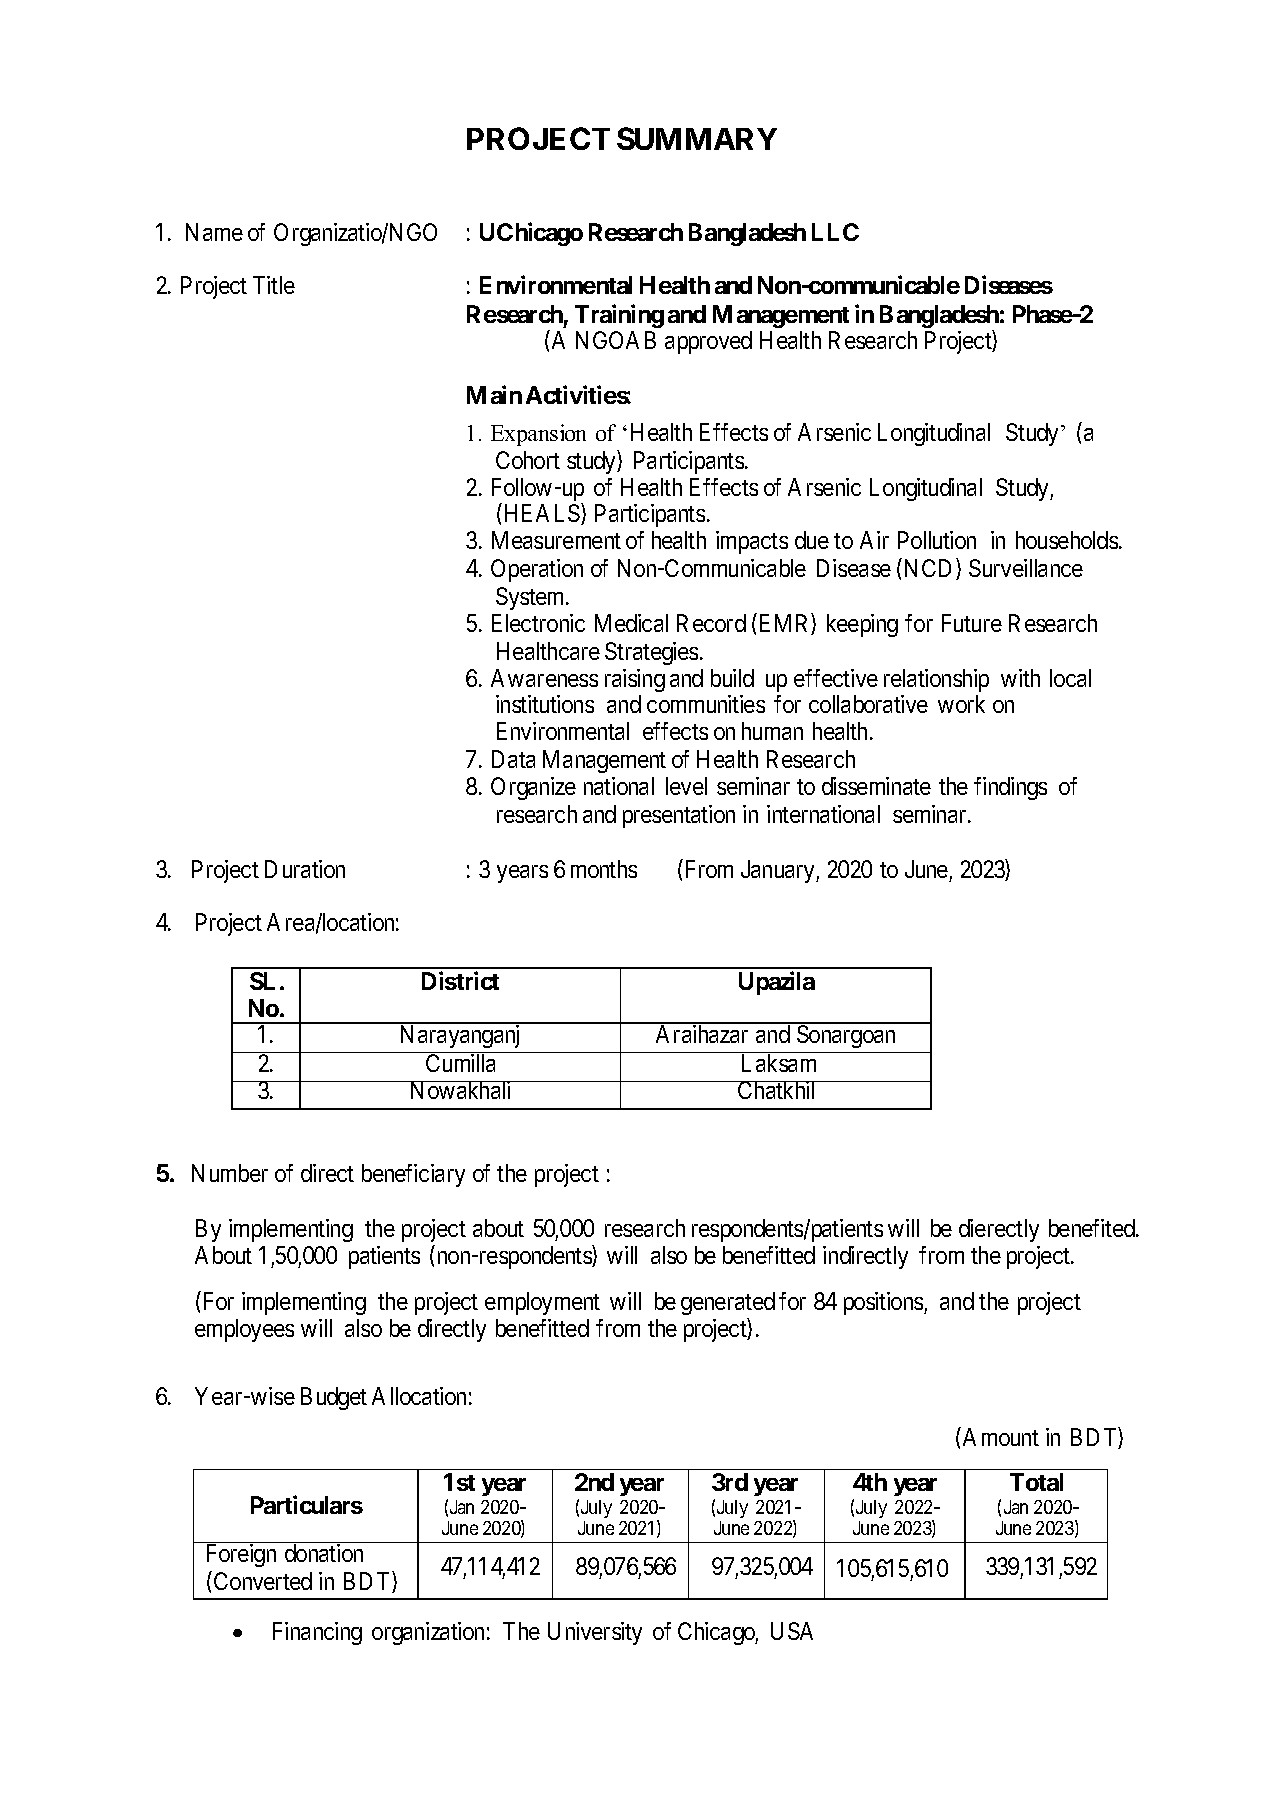 Image resolution: width=1283 pixels, height=1815 pixels. Describe the element at coordinates (230, 1173) in the screenshot. I see `Number` at that location.
